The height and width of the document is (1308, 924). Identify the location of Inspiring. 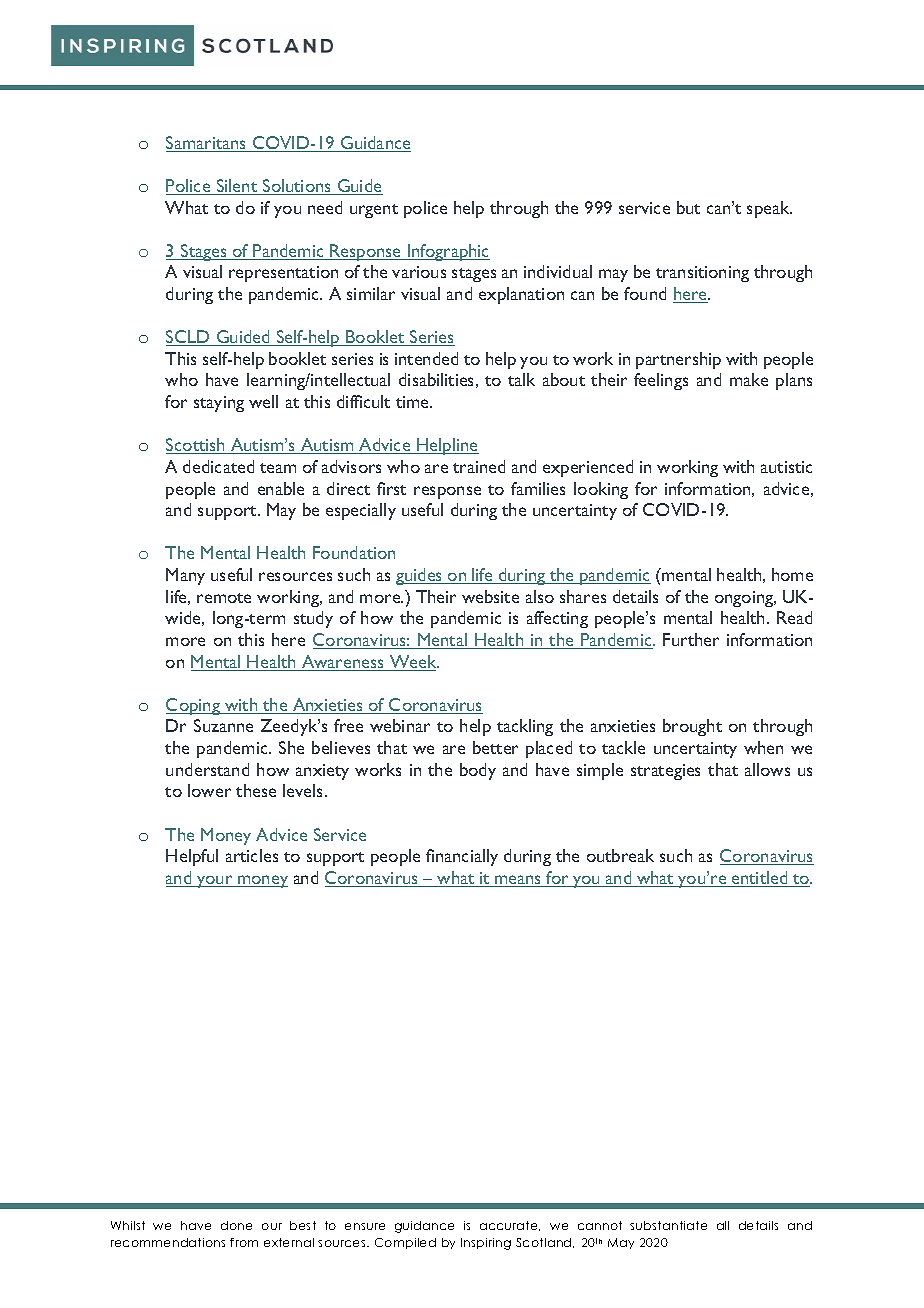
(486, 1244).
